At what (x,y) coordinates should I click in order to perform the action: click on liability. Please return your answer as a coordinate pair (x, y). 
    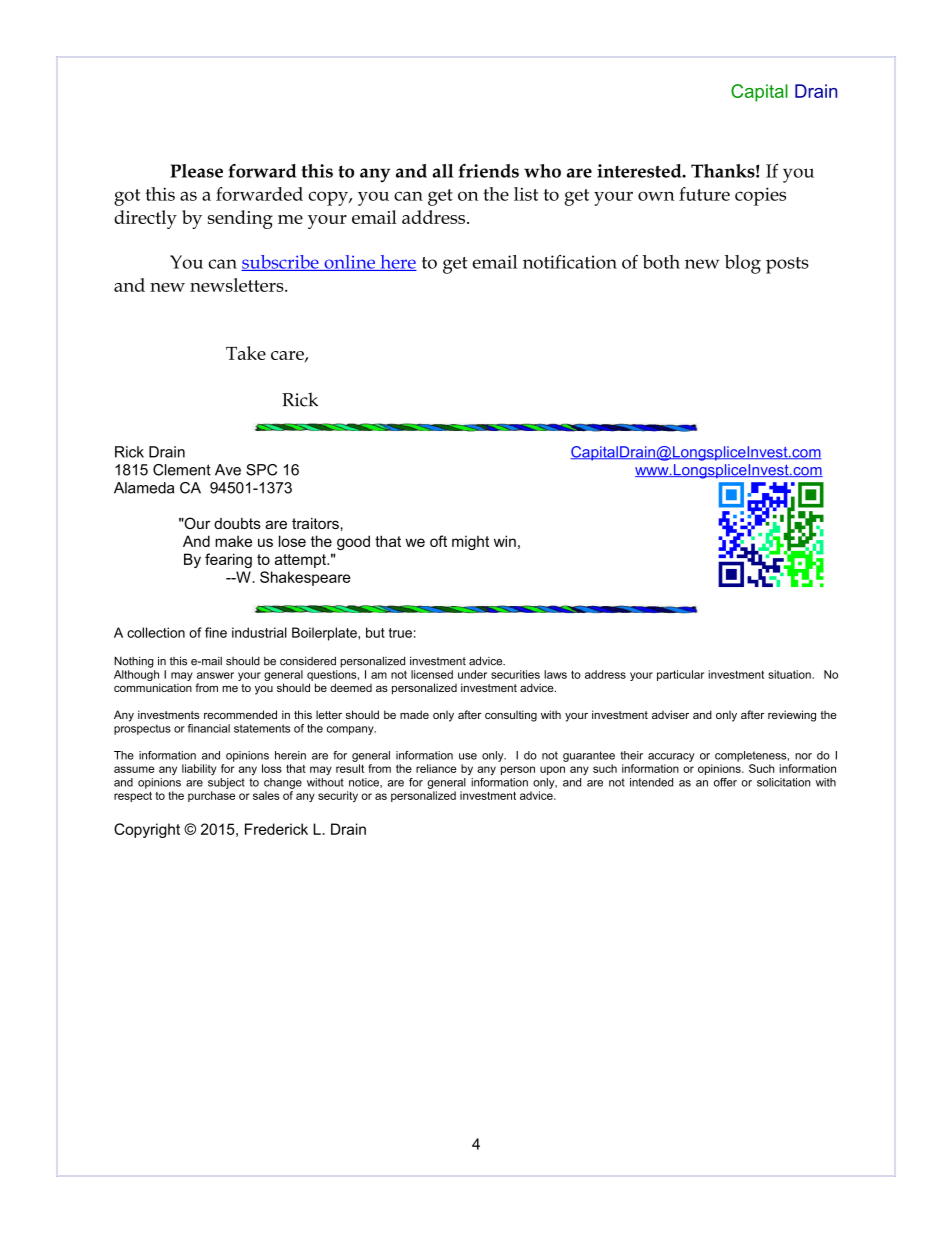
    Looking at the image, I should click on (199, 769).
